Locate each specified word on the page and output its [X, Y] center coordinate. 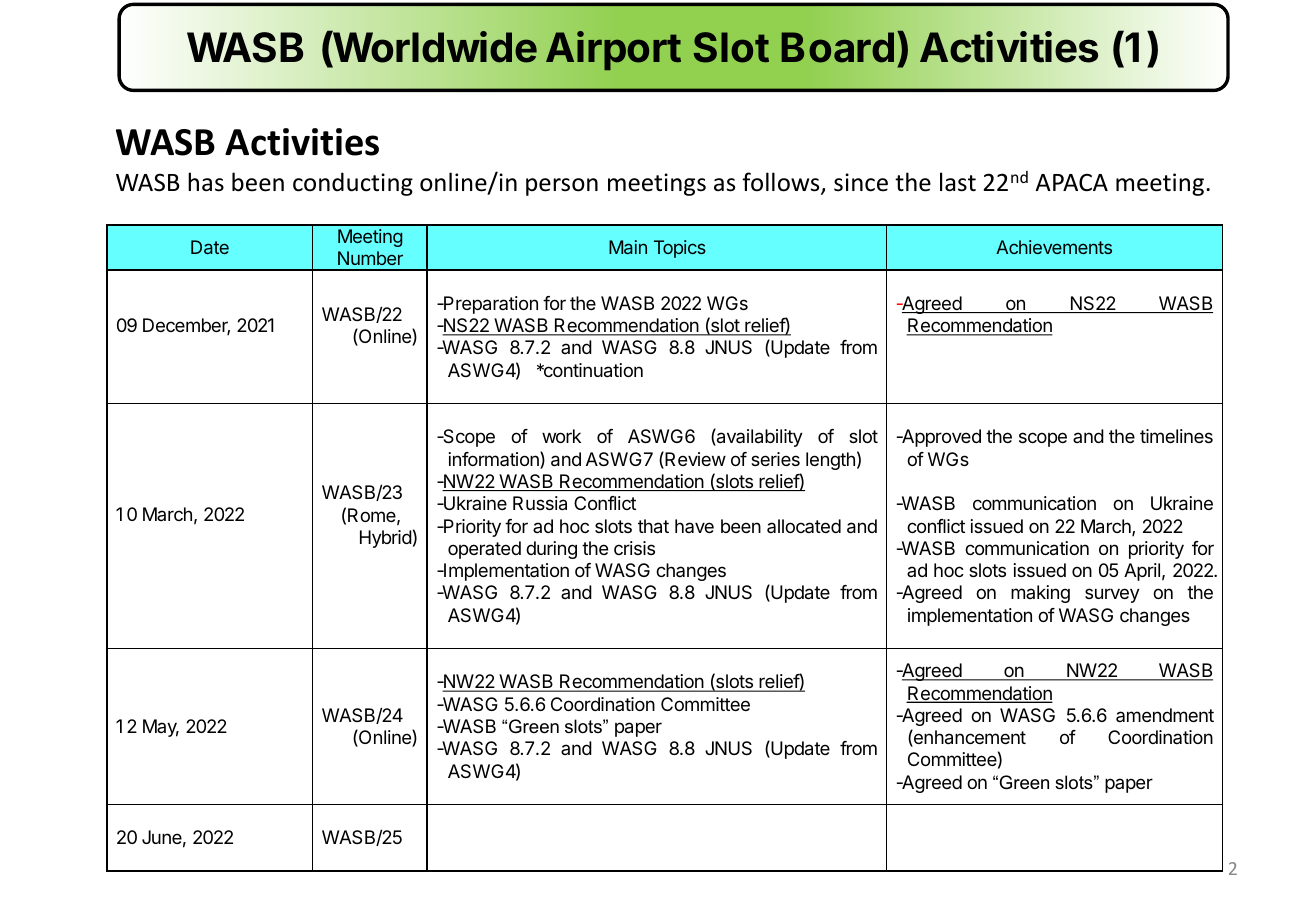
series [775, 459]
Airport [613, 50]
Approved [940, 438]
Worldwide [434, 48]
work [561, 436]
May [161, 728]
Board [837, 47]
